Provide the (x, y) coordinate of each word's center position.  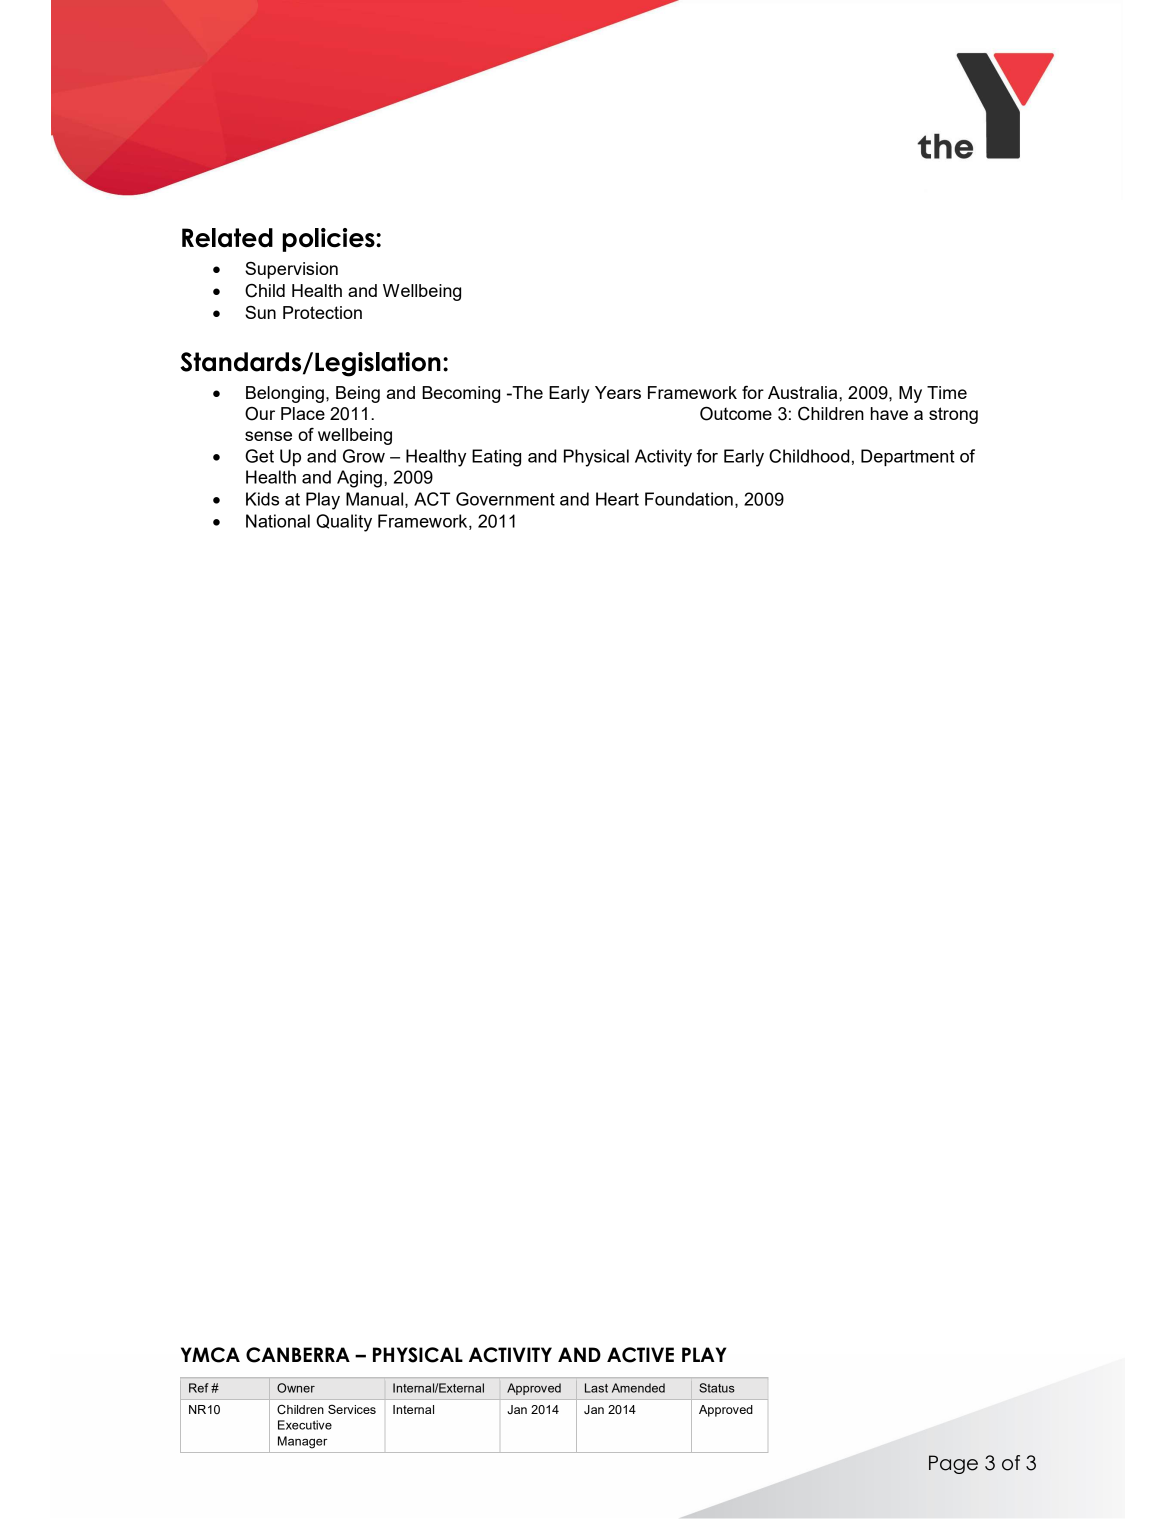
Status (717, 1388)
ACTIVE (640, 1355)
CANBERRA (298, 1355)
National (278, 521)
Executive (305, 1425)
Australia (804, 392)
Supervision (291, 270)
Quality (344, 523)
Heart (617, 499)
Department (908, 457)
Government (505, 499)
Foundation (689, 499)
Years (618, 392)
